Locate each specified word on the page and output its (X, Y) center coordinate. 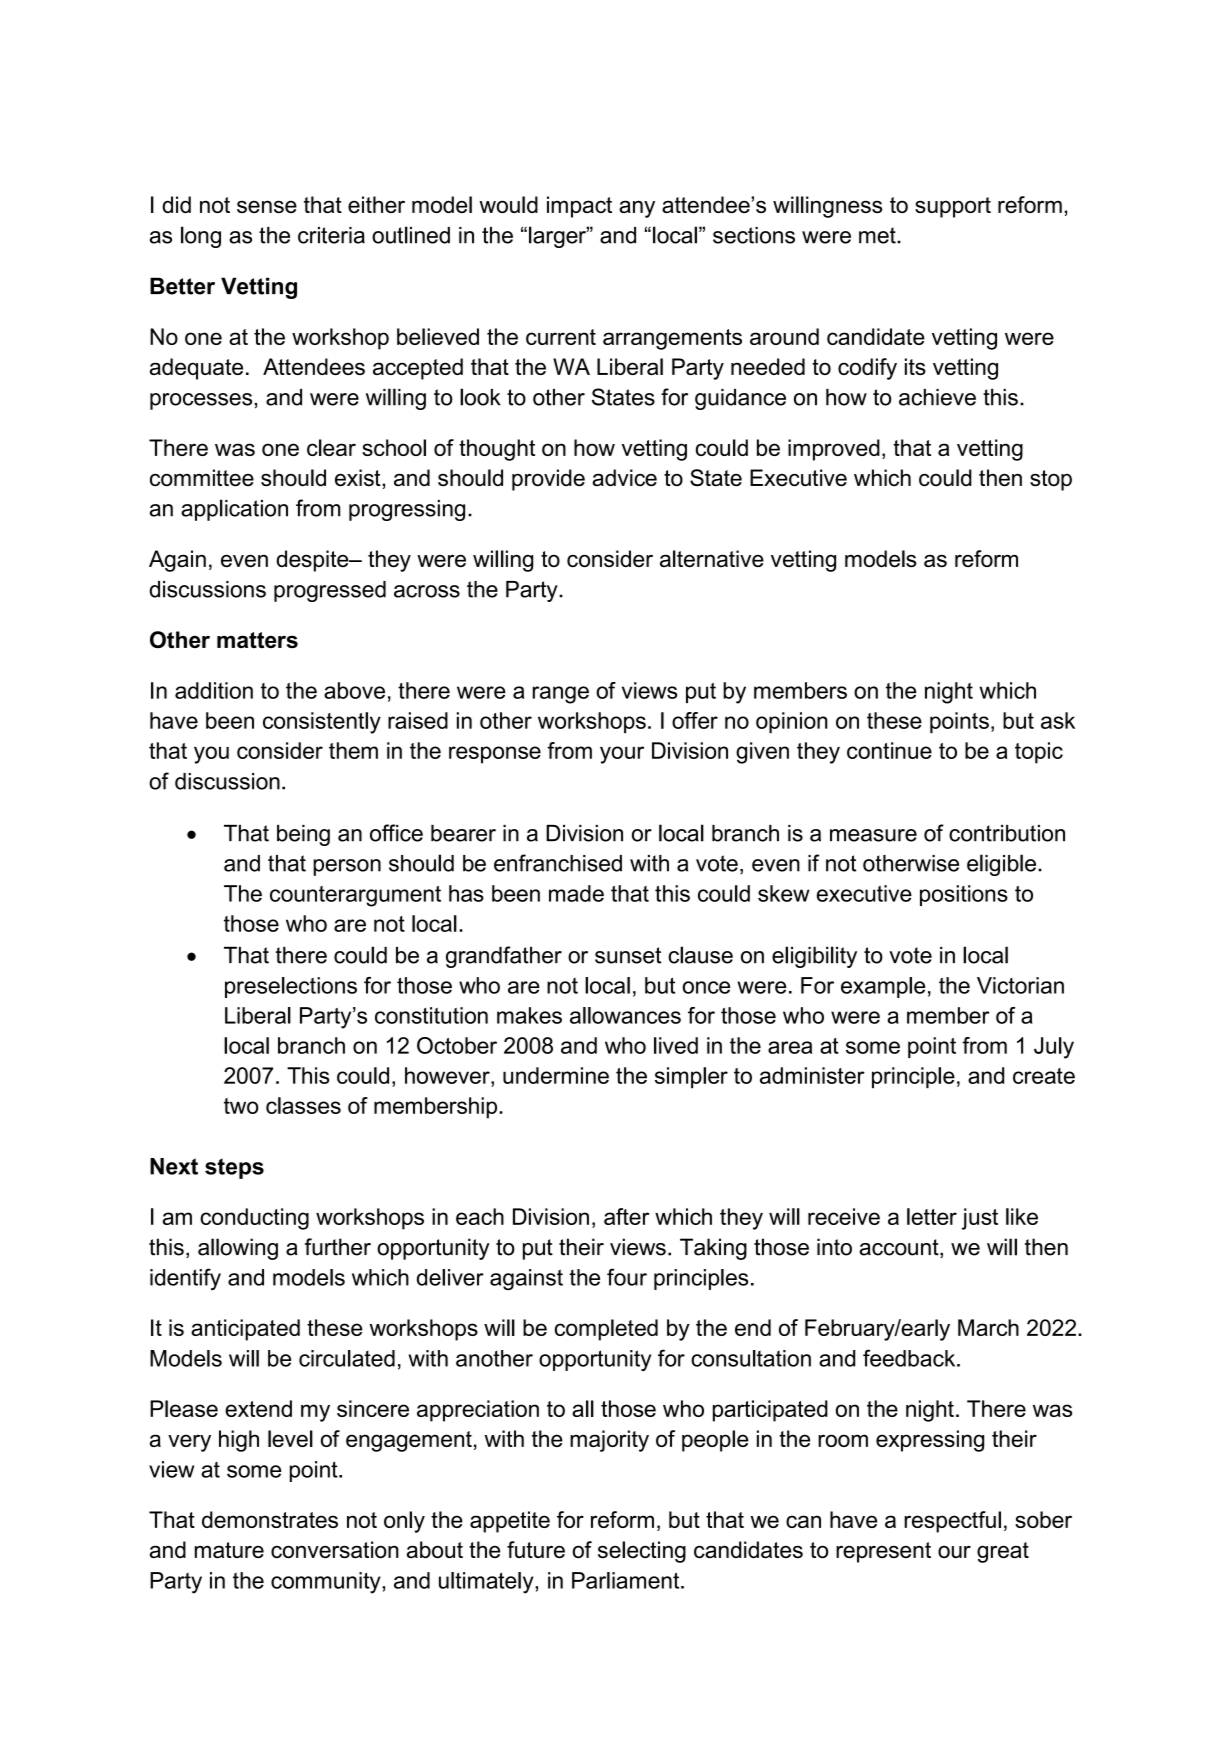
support (953, 207)
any (637, 209)
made (576, 893)
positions (964, 895)
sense (267, 206)
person (347, 867)
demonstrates (270, 1519)
